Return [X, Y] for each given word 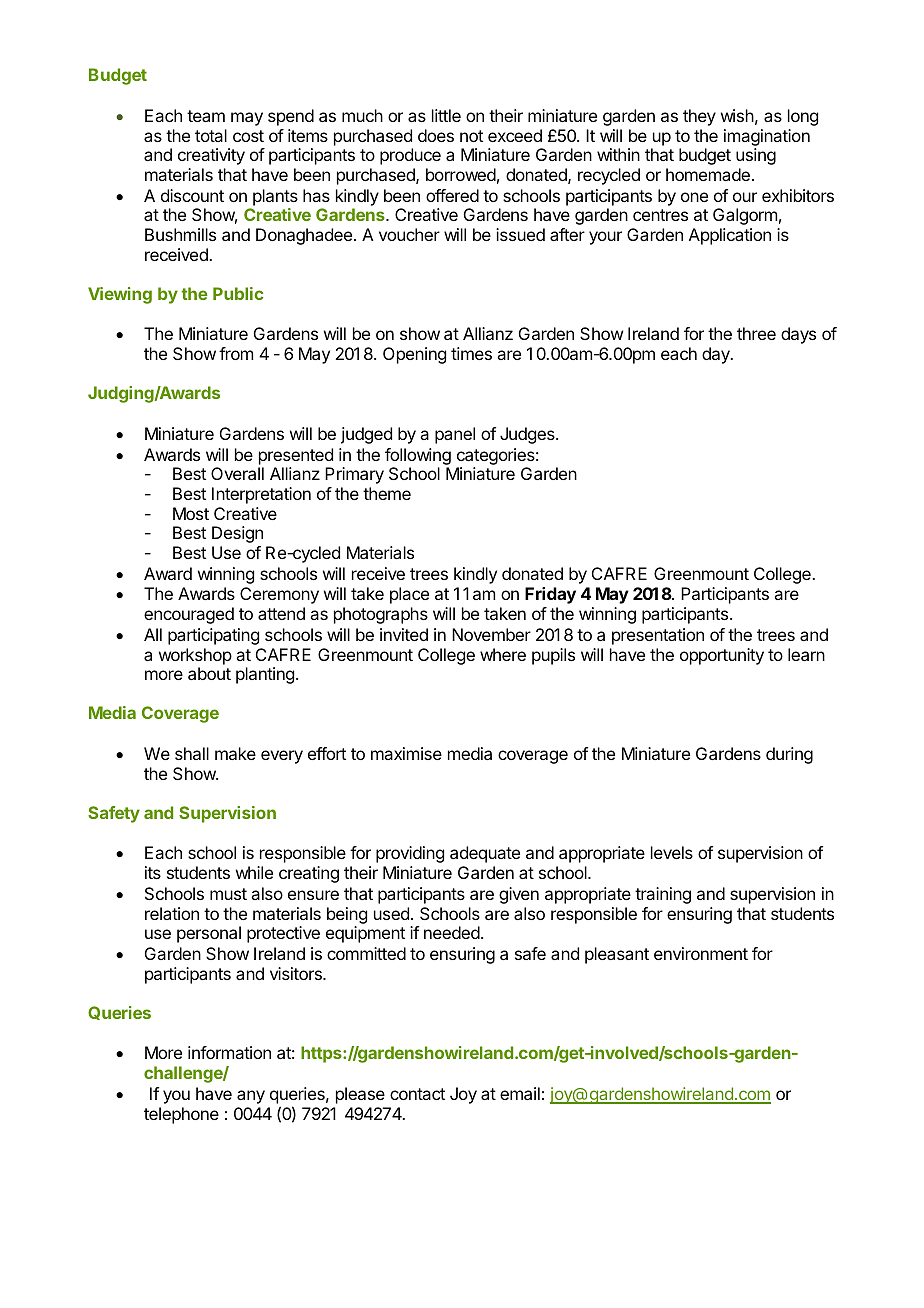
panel [455, 435]
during [789, 755]
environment [701, 953]
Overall [237, 473]
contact [417, 1094]
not [471, 136]
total [211, 135]
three [756, 333]
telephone [181, 1115]
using [756, 156]
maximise [406, 753]
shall [192, 753]
